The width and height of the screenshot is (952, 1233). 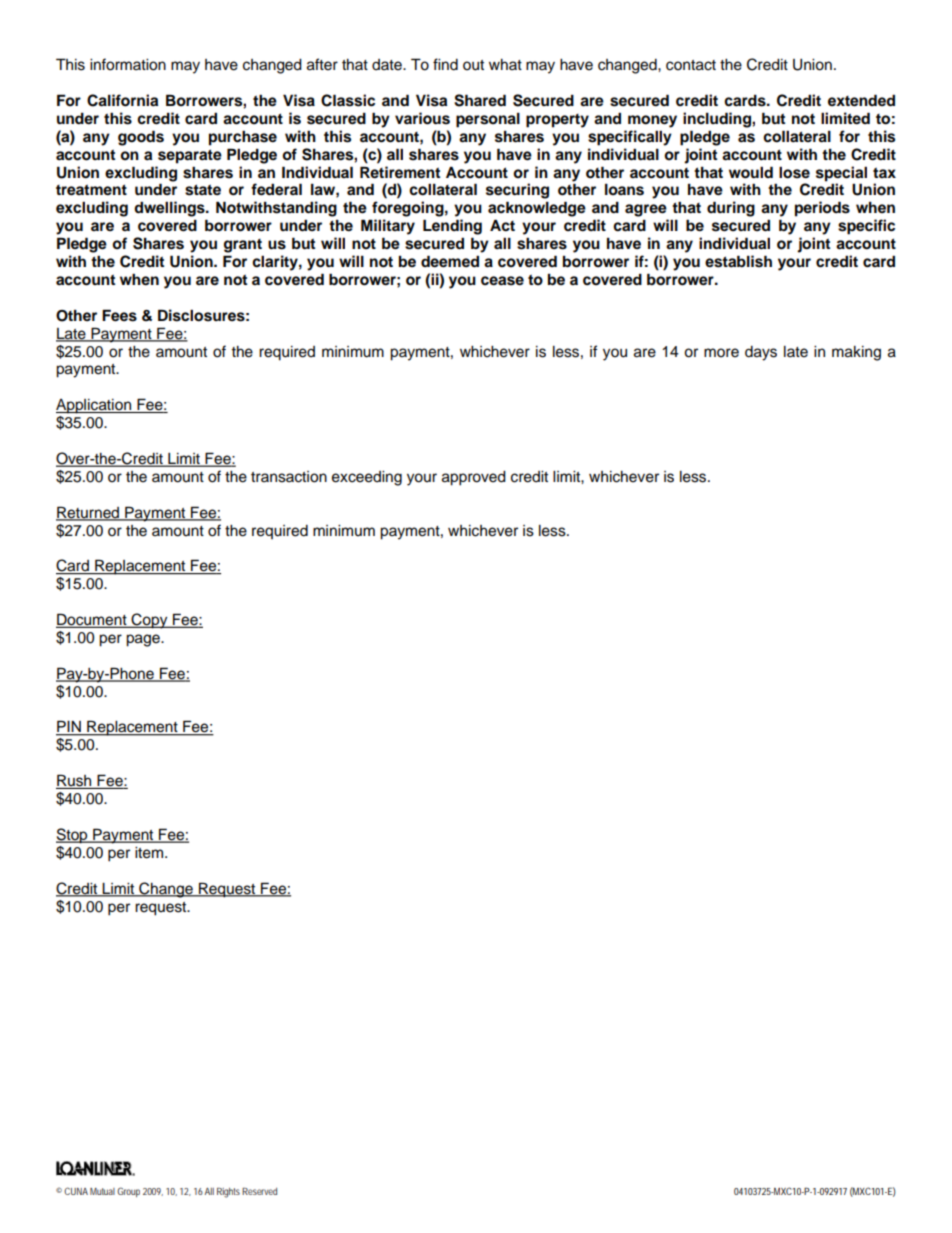 I want to click on days, so click(x=761, y=353).
